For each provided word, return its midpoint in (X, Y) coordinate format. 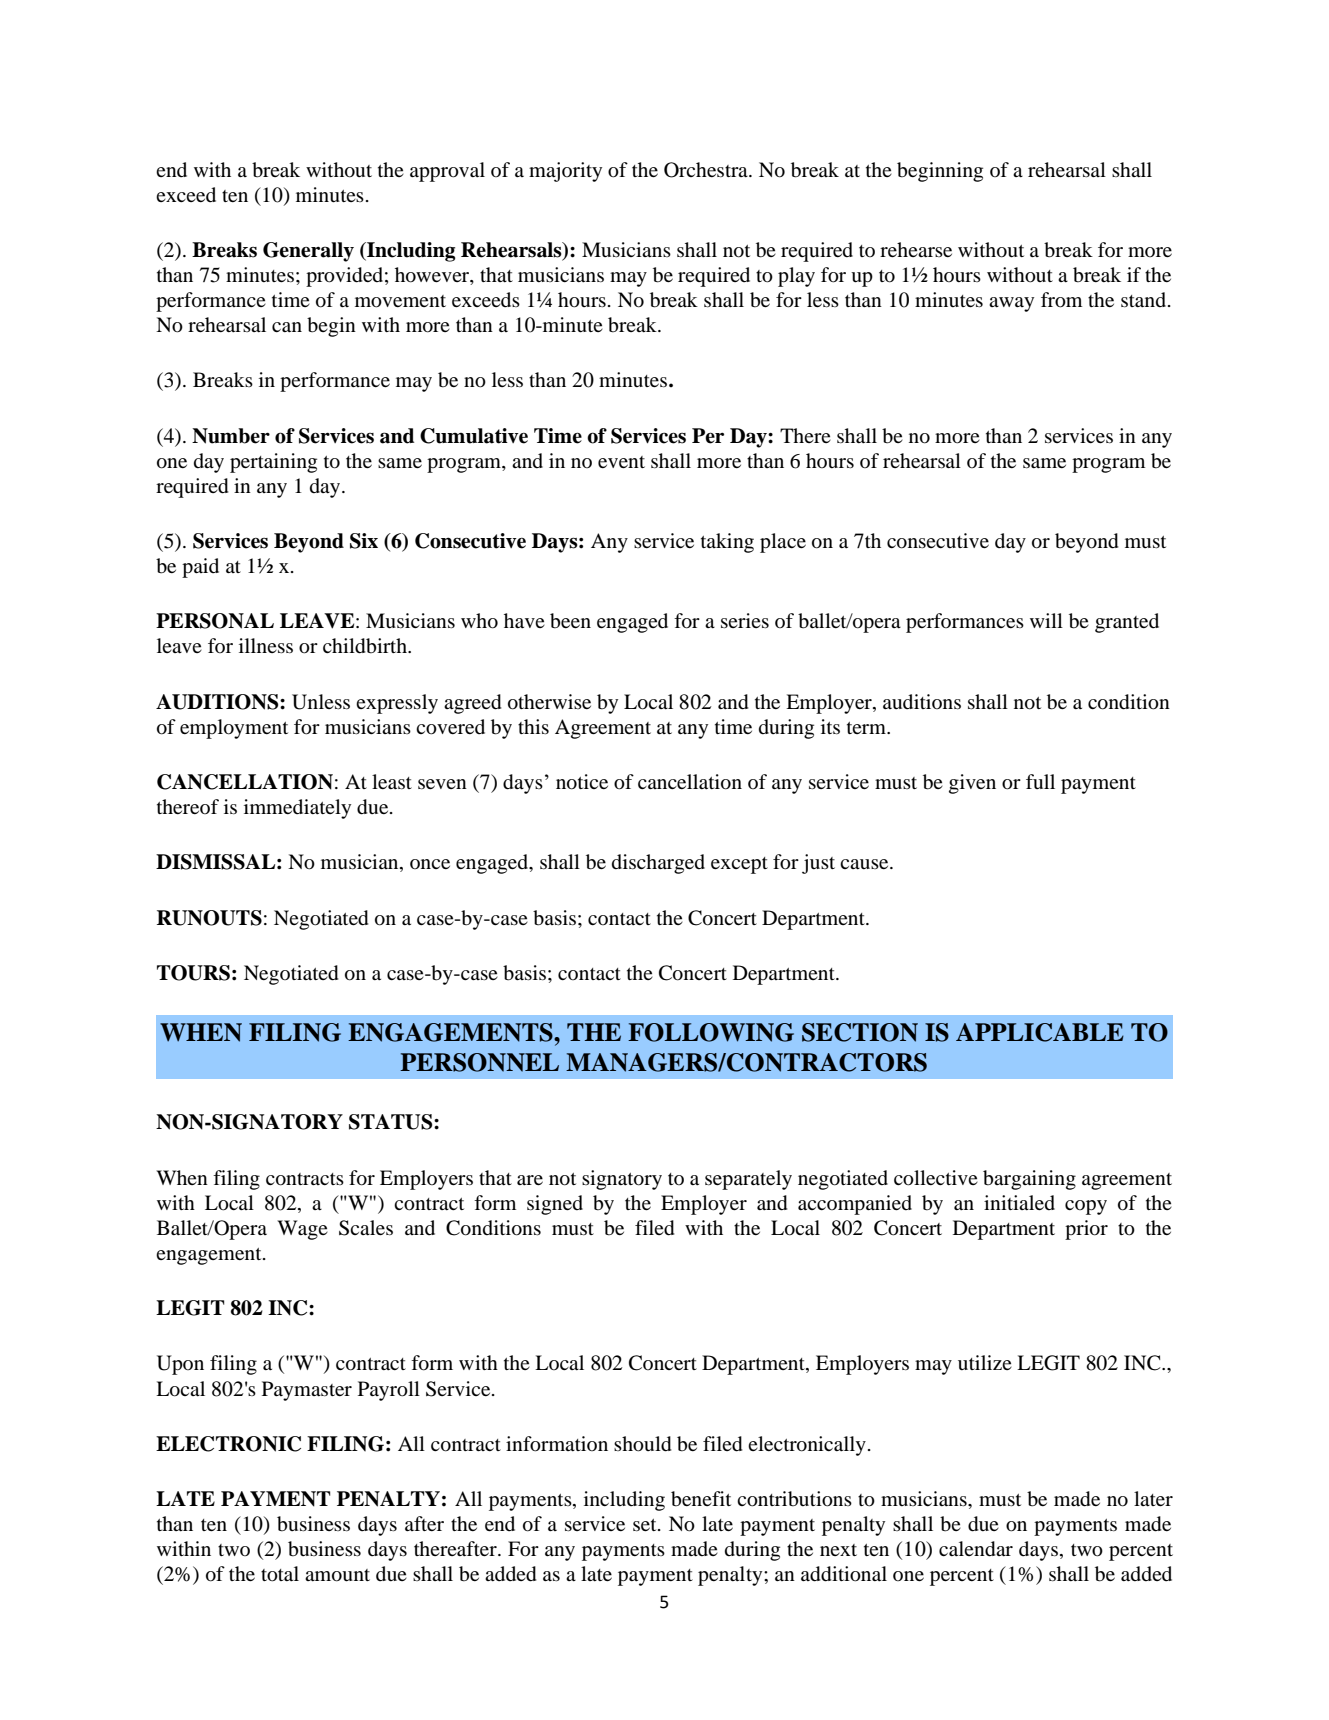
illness (266, 645)
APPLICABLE (1040, 1032)
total (280, 1574)
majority (565, 172)
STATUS (392, 1122)
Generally (308, 252)
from (1061, 300)
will (1046, 620)
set (646, 1525)
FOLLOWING (711, 1032)
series (745, 620)
